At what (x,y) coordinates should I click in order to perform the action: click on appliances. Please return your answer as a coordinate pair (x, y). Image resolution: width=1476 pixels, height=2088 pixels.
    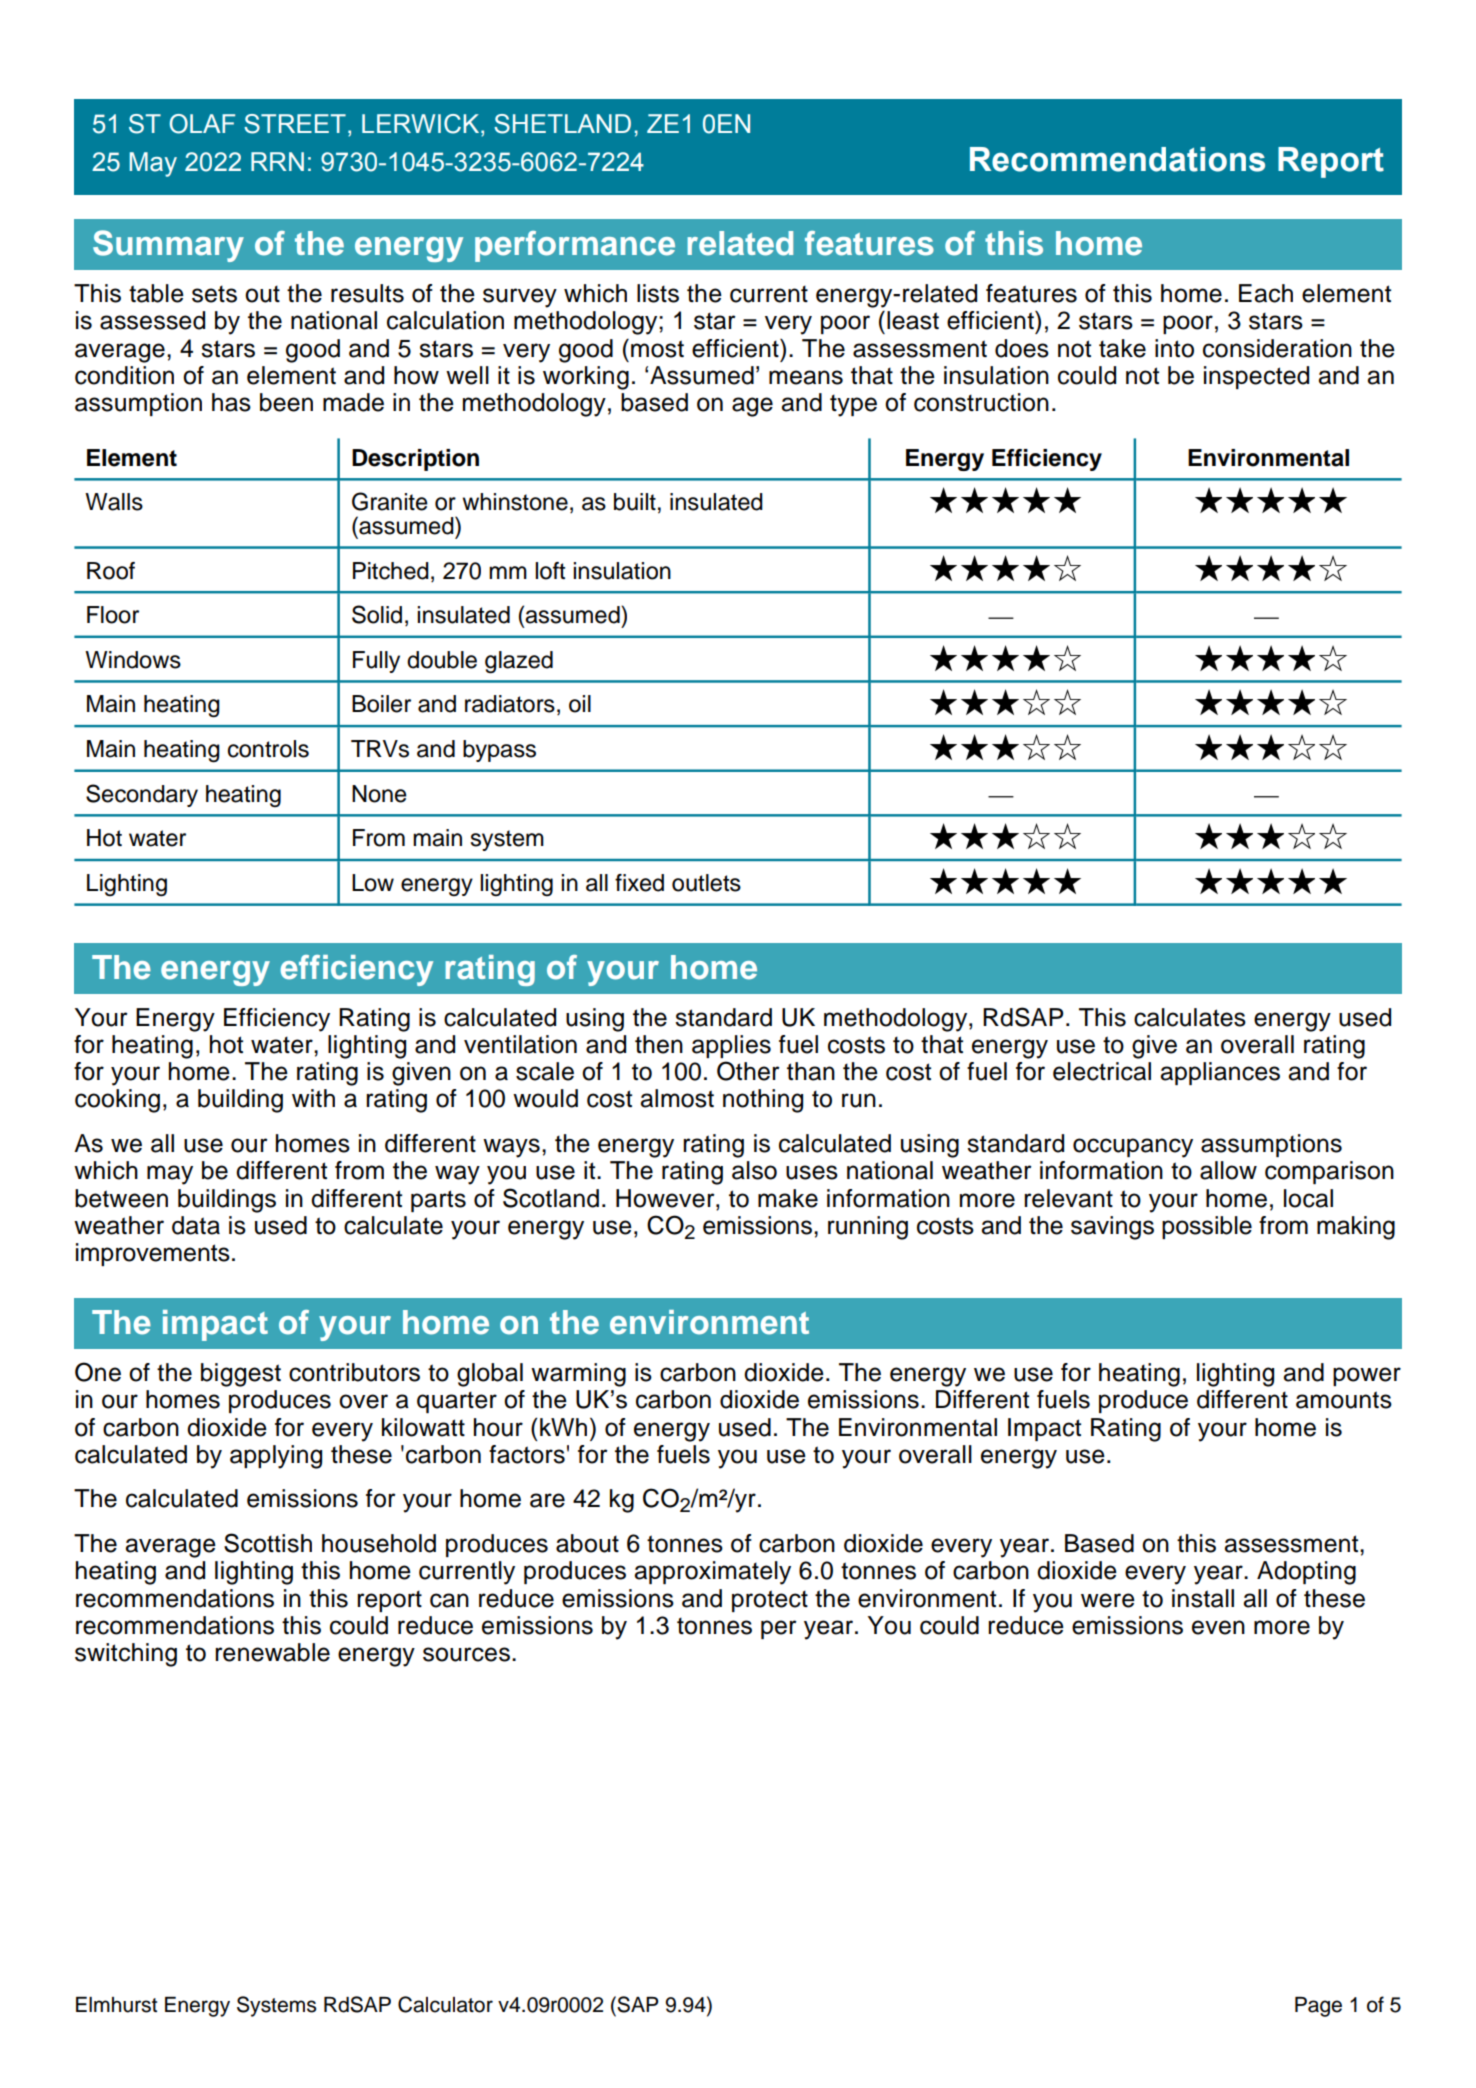
    Looking at the image, I should click on (1220, 1073).
